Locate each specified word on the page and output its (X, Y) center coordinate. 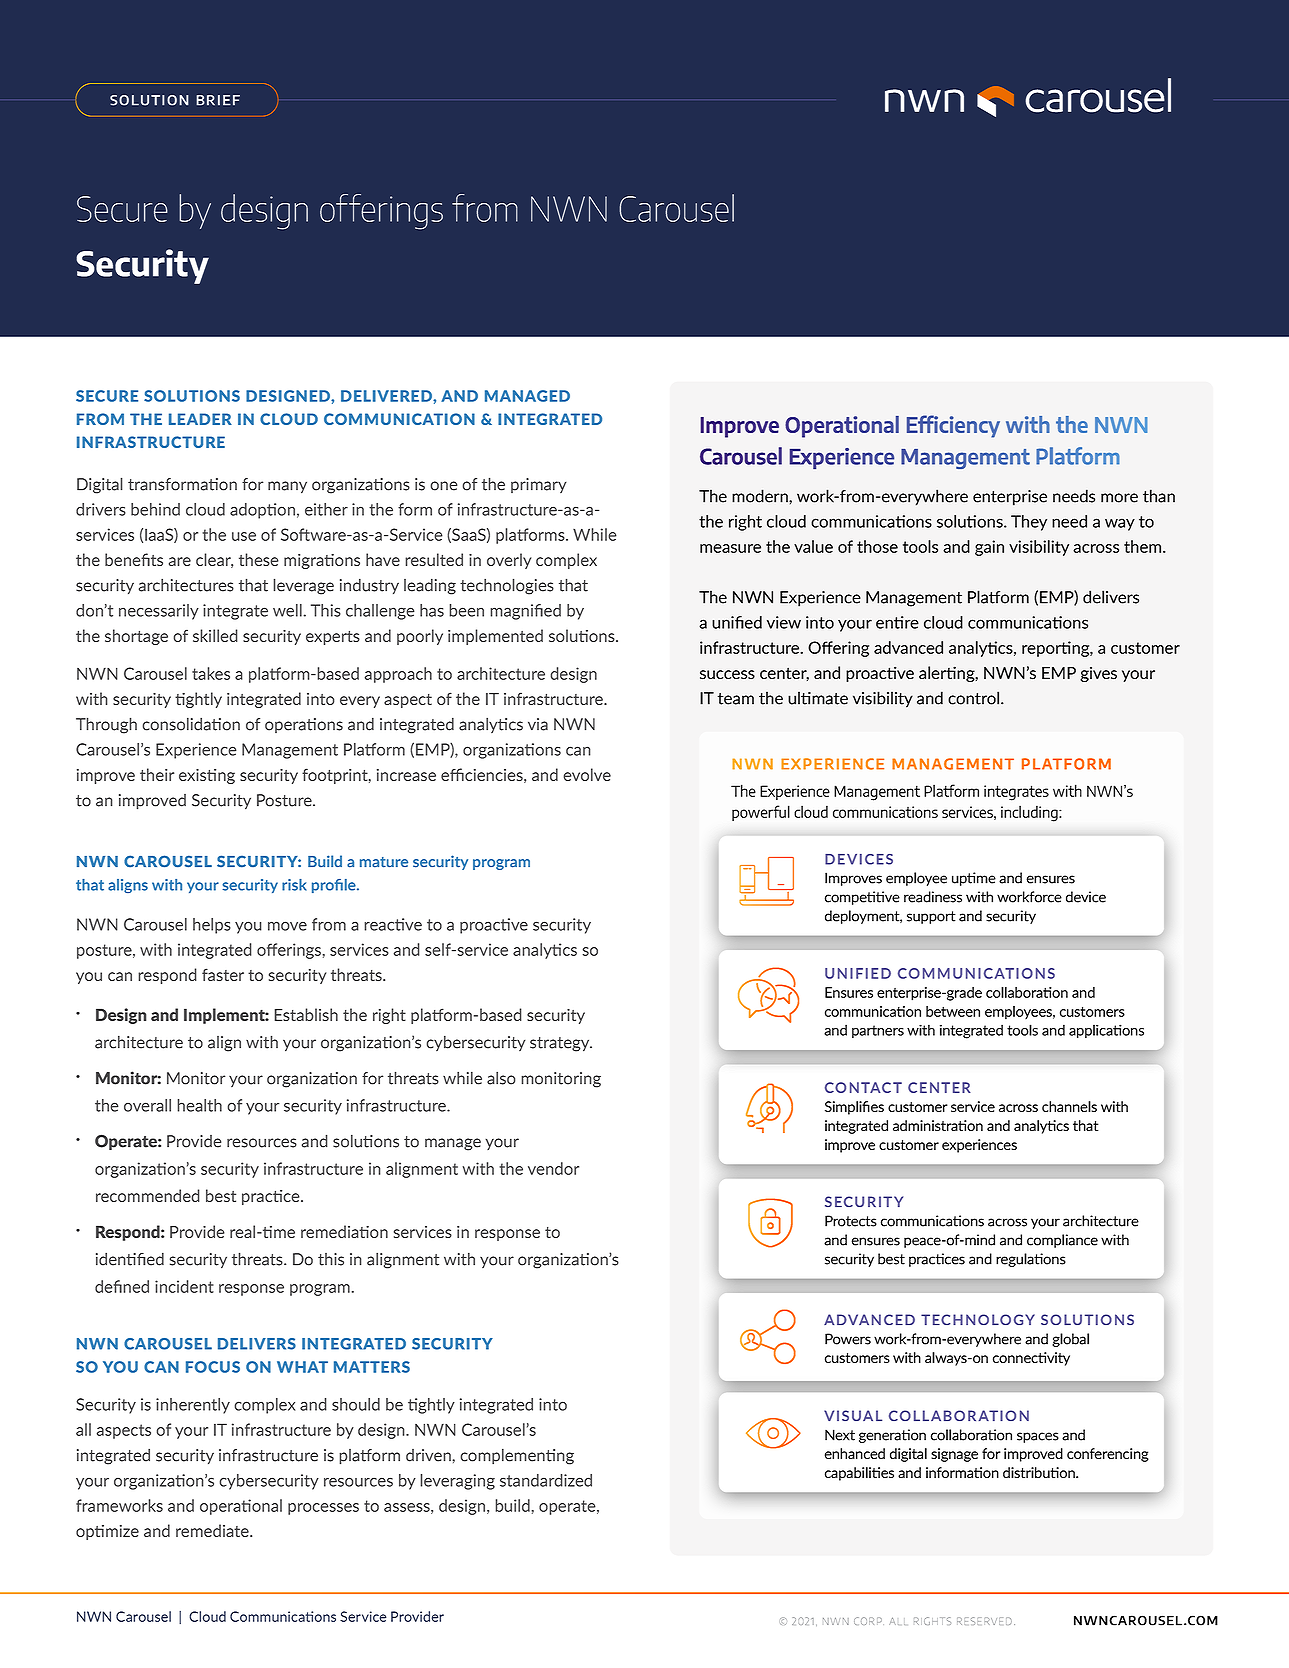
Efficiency (953, 426)
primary (539, 485)
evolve (587, 774)
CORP (868, 1621)
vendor (553, 1168)
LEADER (200, 419)
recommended (148, 1195)
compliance (1062, 1241)
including (1030, 814)
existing (207, 776)
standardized (546, 1480)
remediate (213, 1530)
